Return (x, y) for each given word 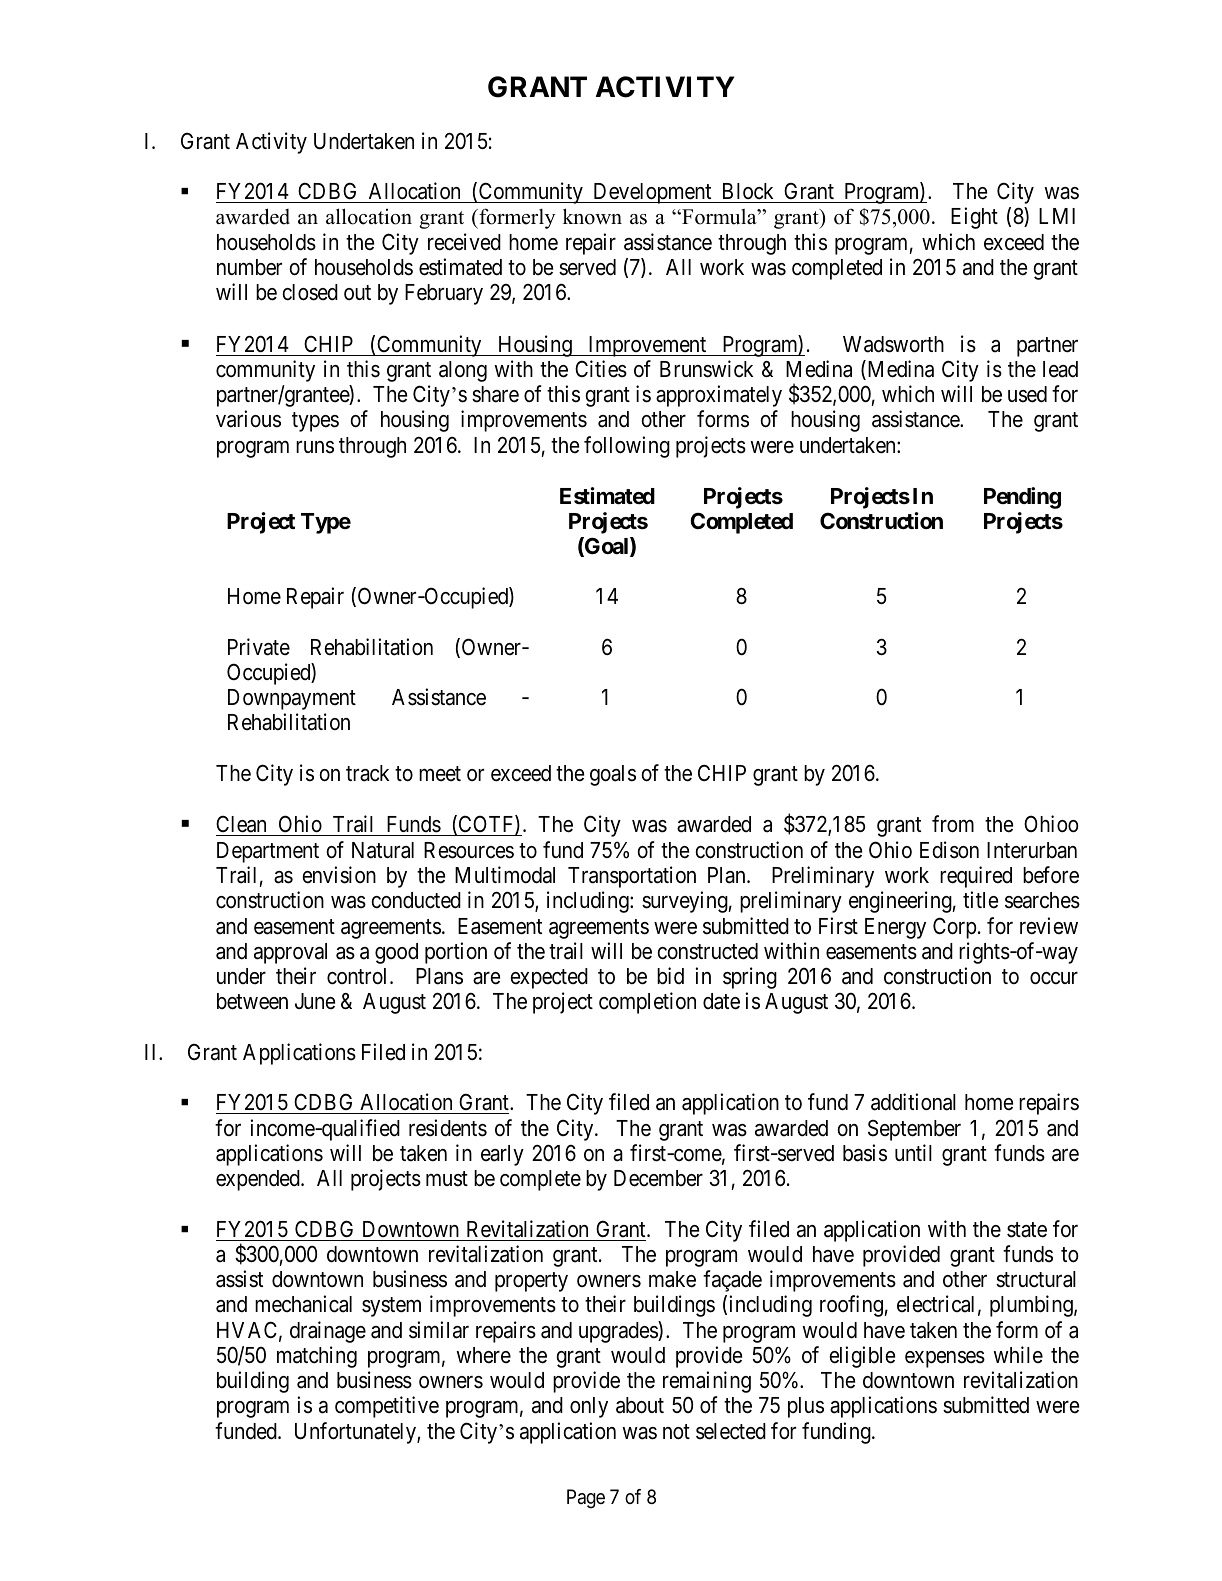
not (676, 1432)
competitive (387, 1407)
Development (652, 193)
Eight (974, 218)
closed (310, 292)
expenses (945, 1359)
